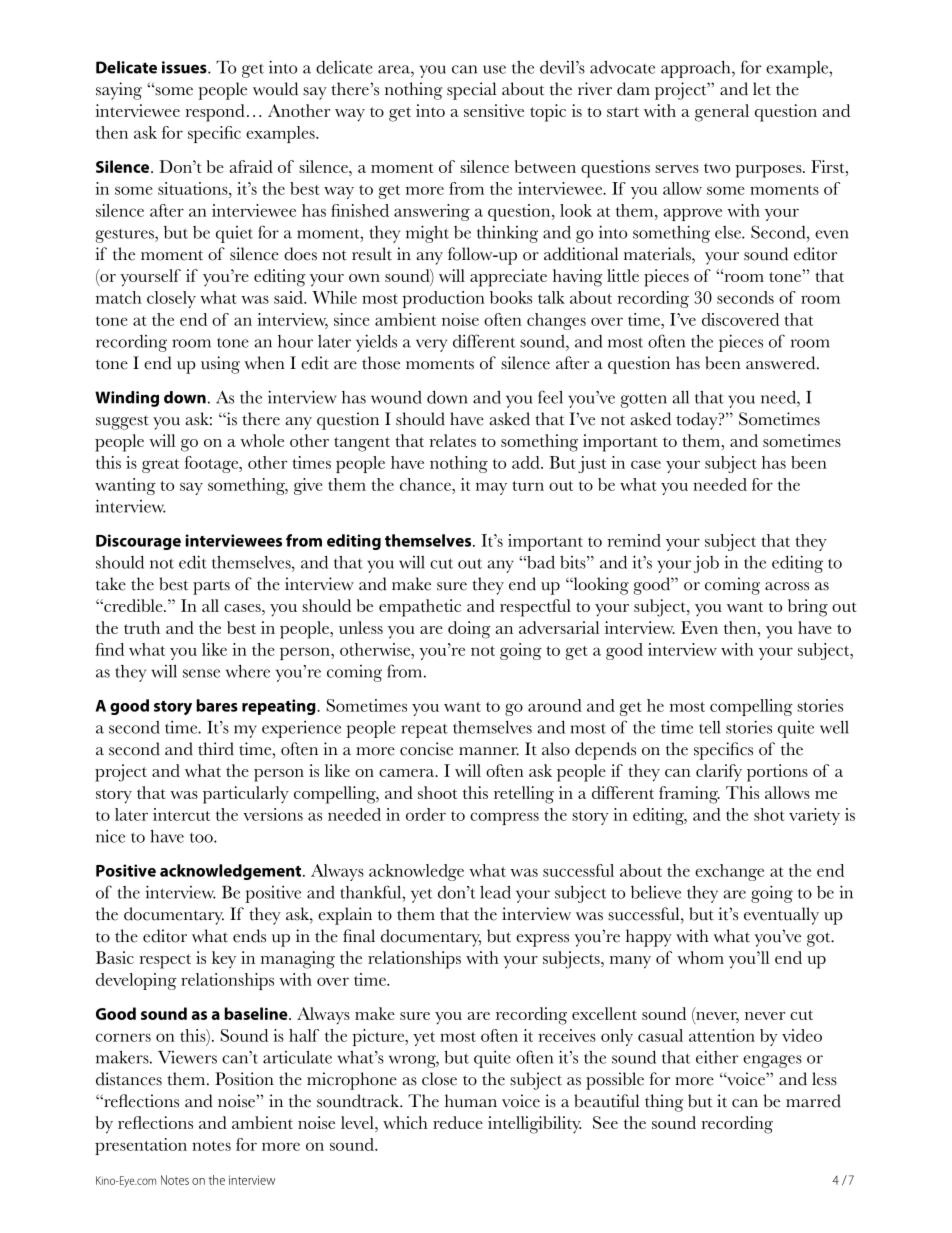  What do you see at coordinates (471, 91) in the screenshot?
I see `special` at bounding box center [471, 91].
